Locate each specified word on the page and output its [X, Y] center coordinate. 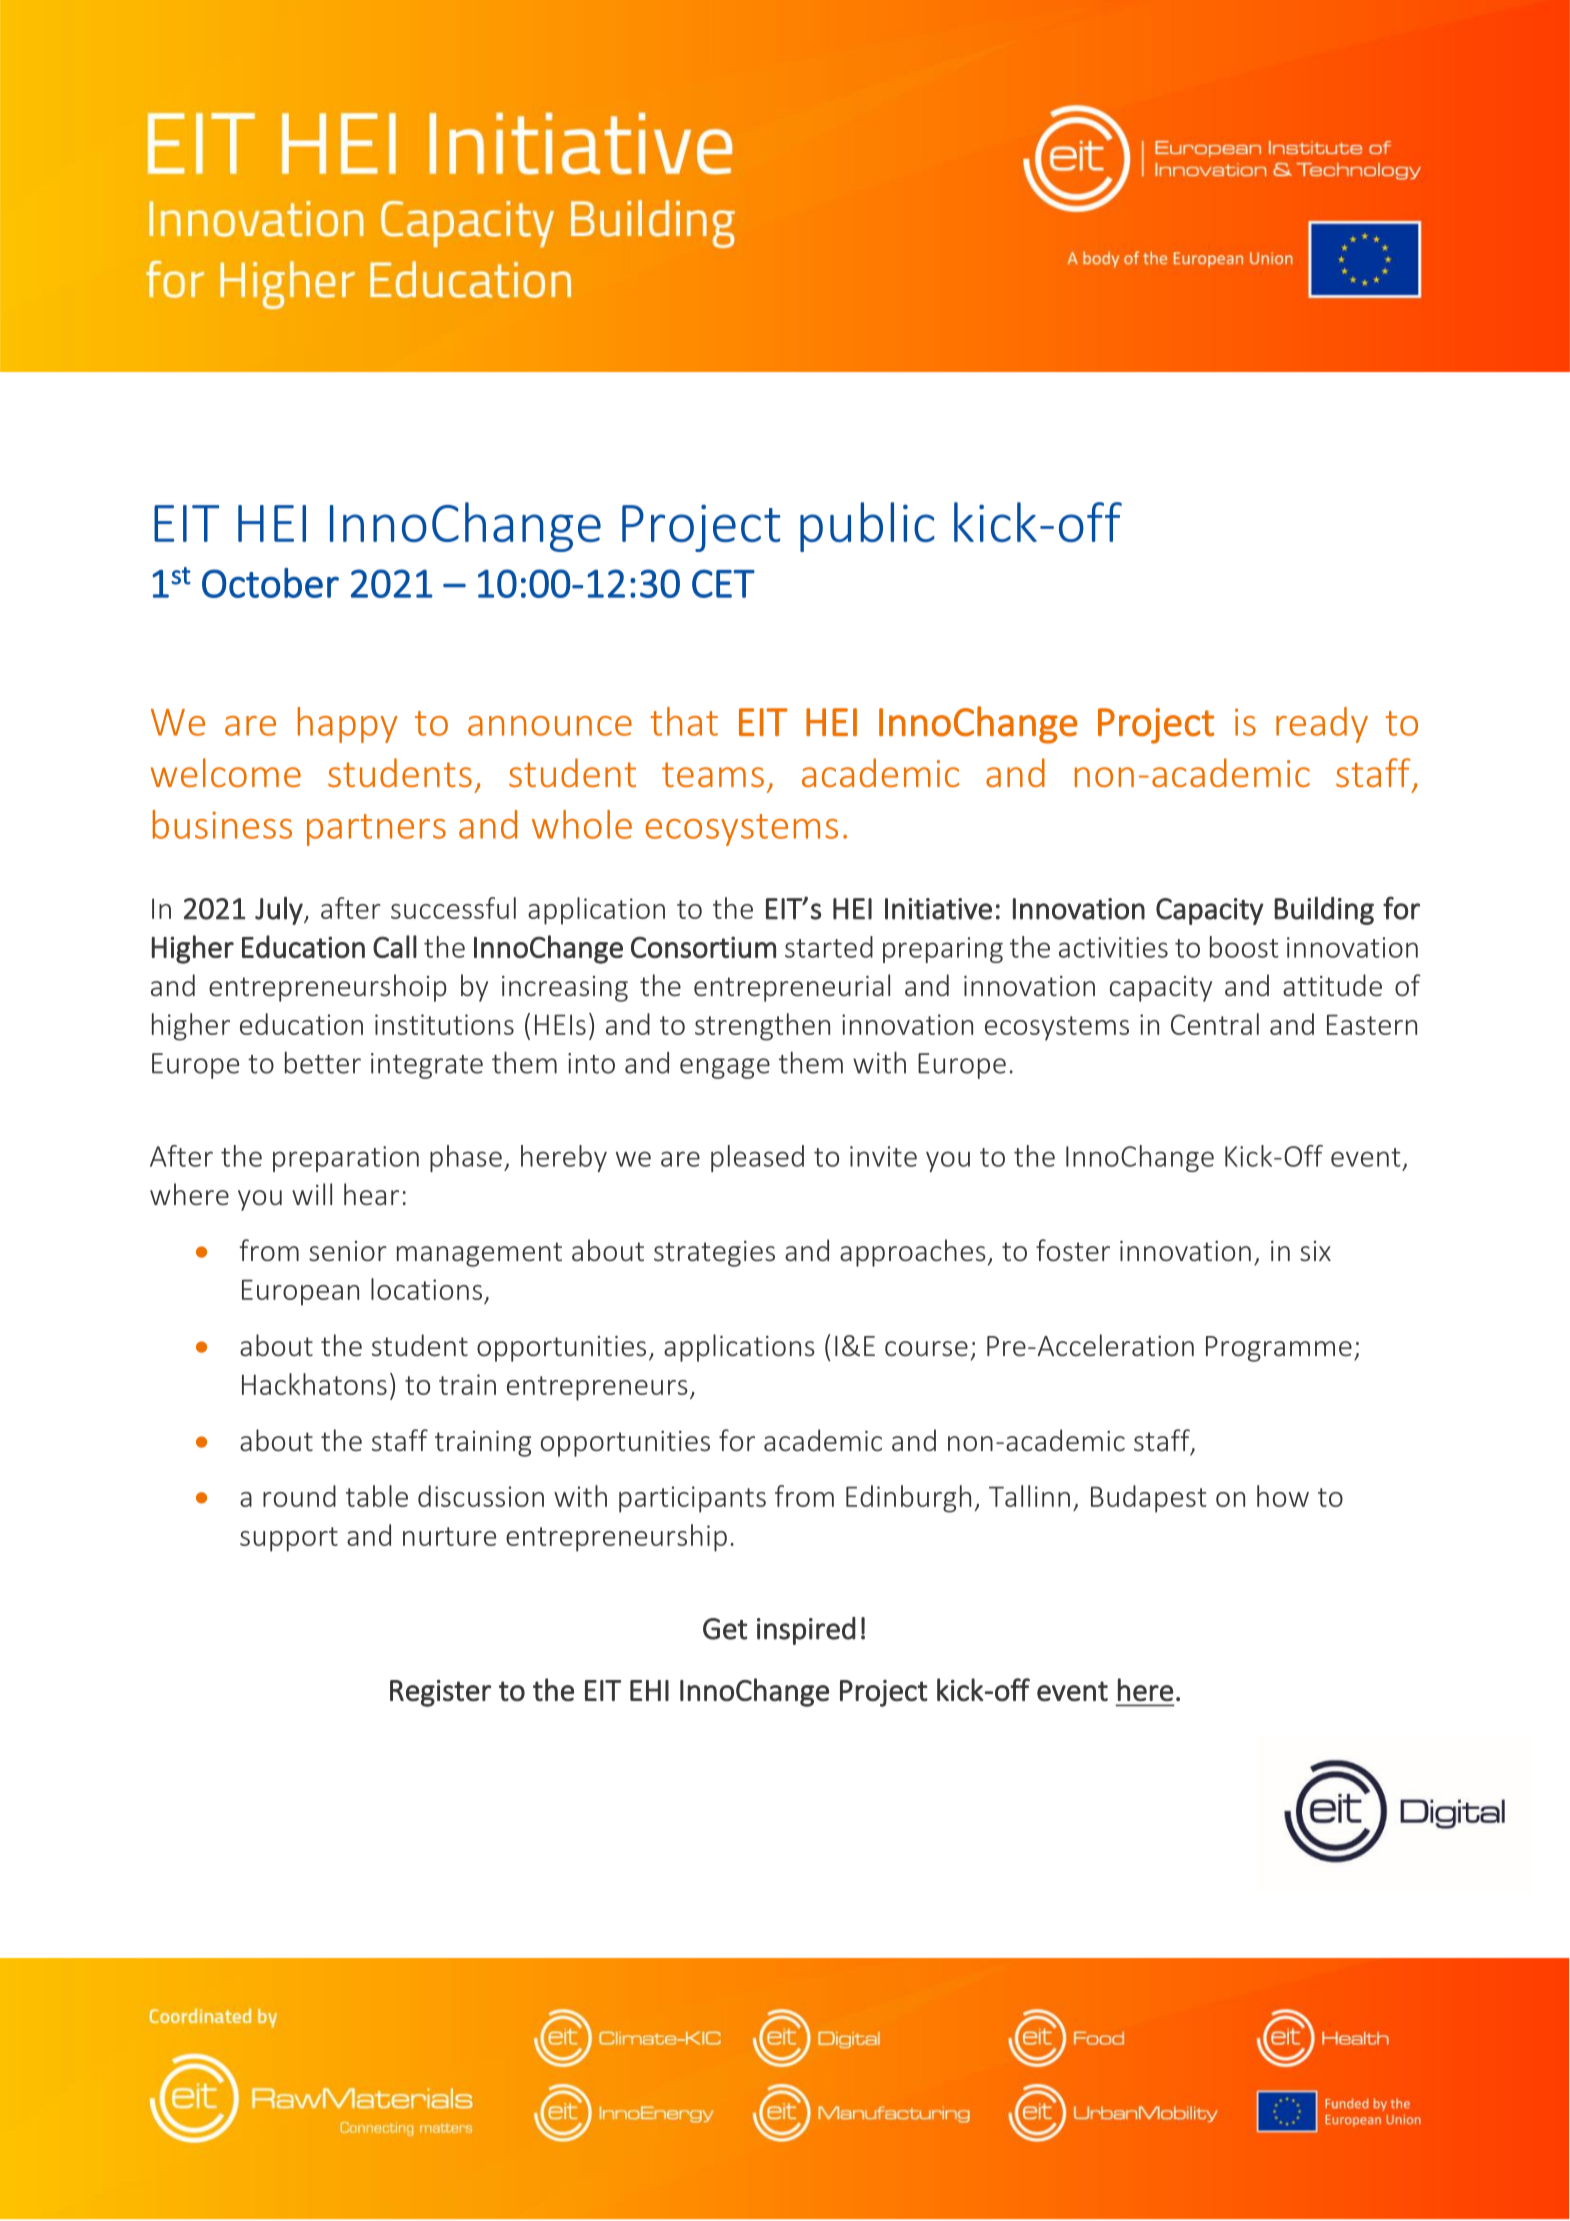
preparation [346, 1159]
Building [1324, 911]
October [270, 583]
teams [713, 774]
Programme [1279, 1349]
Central [1215, 1024]
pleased [757, 1158]
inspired [806, 1631]
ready [1322, 725]
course [926, 1349]
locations [426, 1289]
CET [723, 583]
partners [376, 830]
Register [440, 1693]
